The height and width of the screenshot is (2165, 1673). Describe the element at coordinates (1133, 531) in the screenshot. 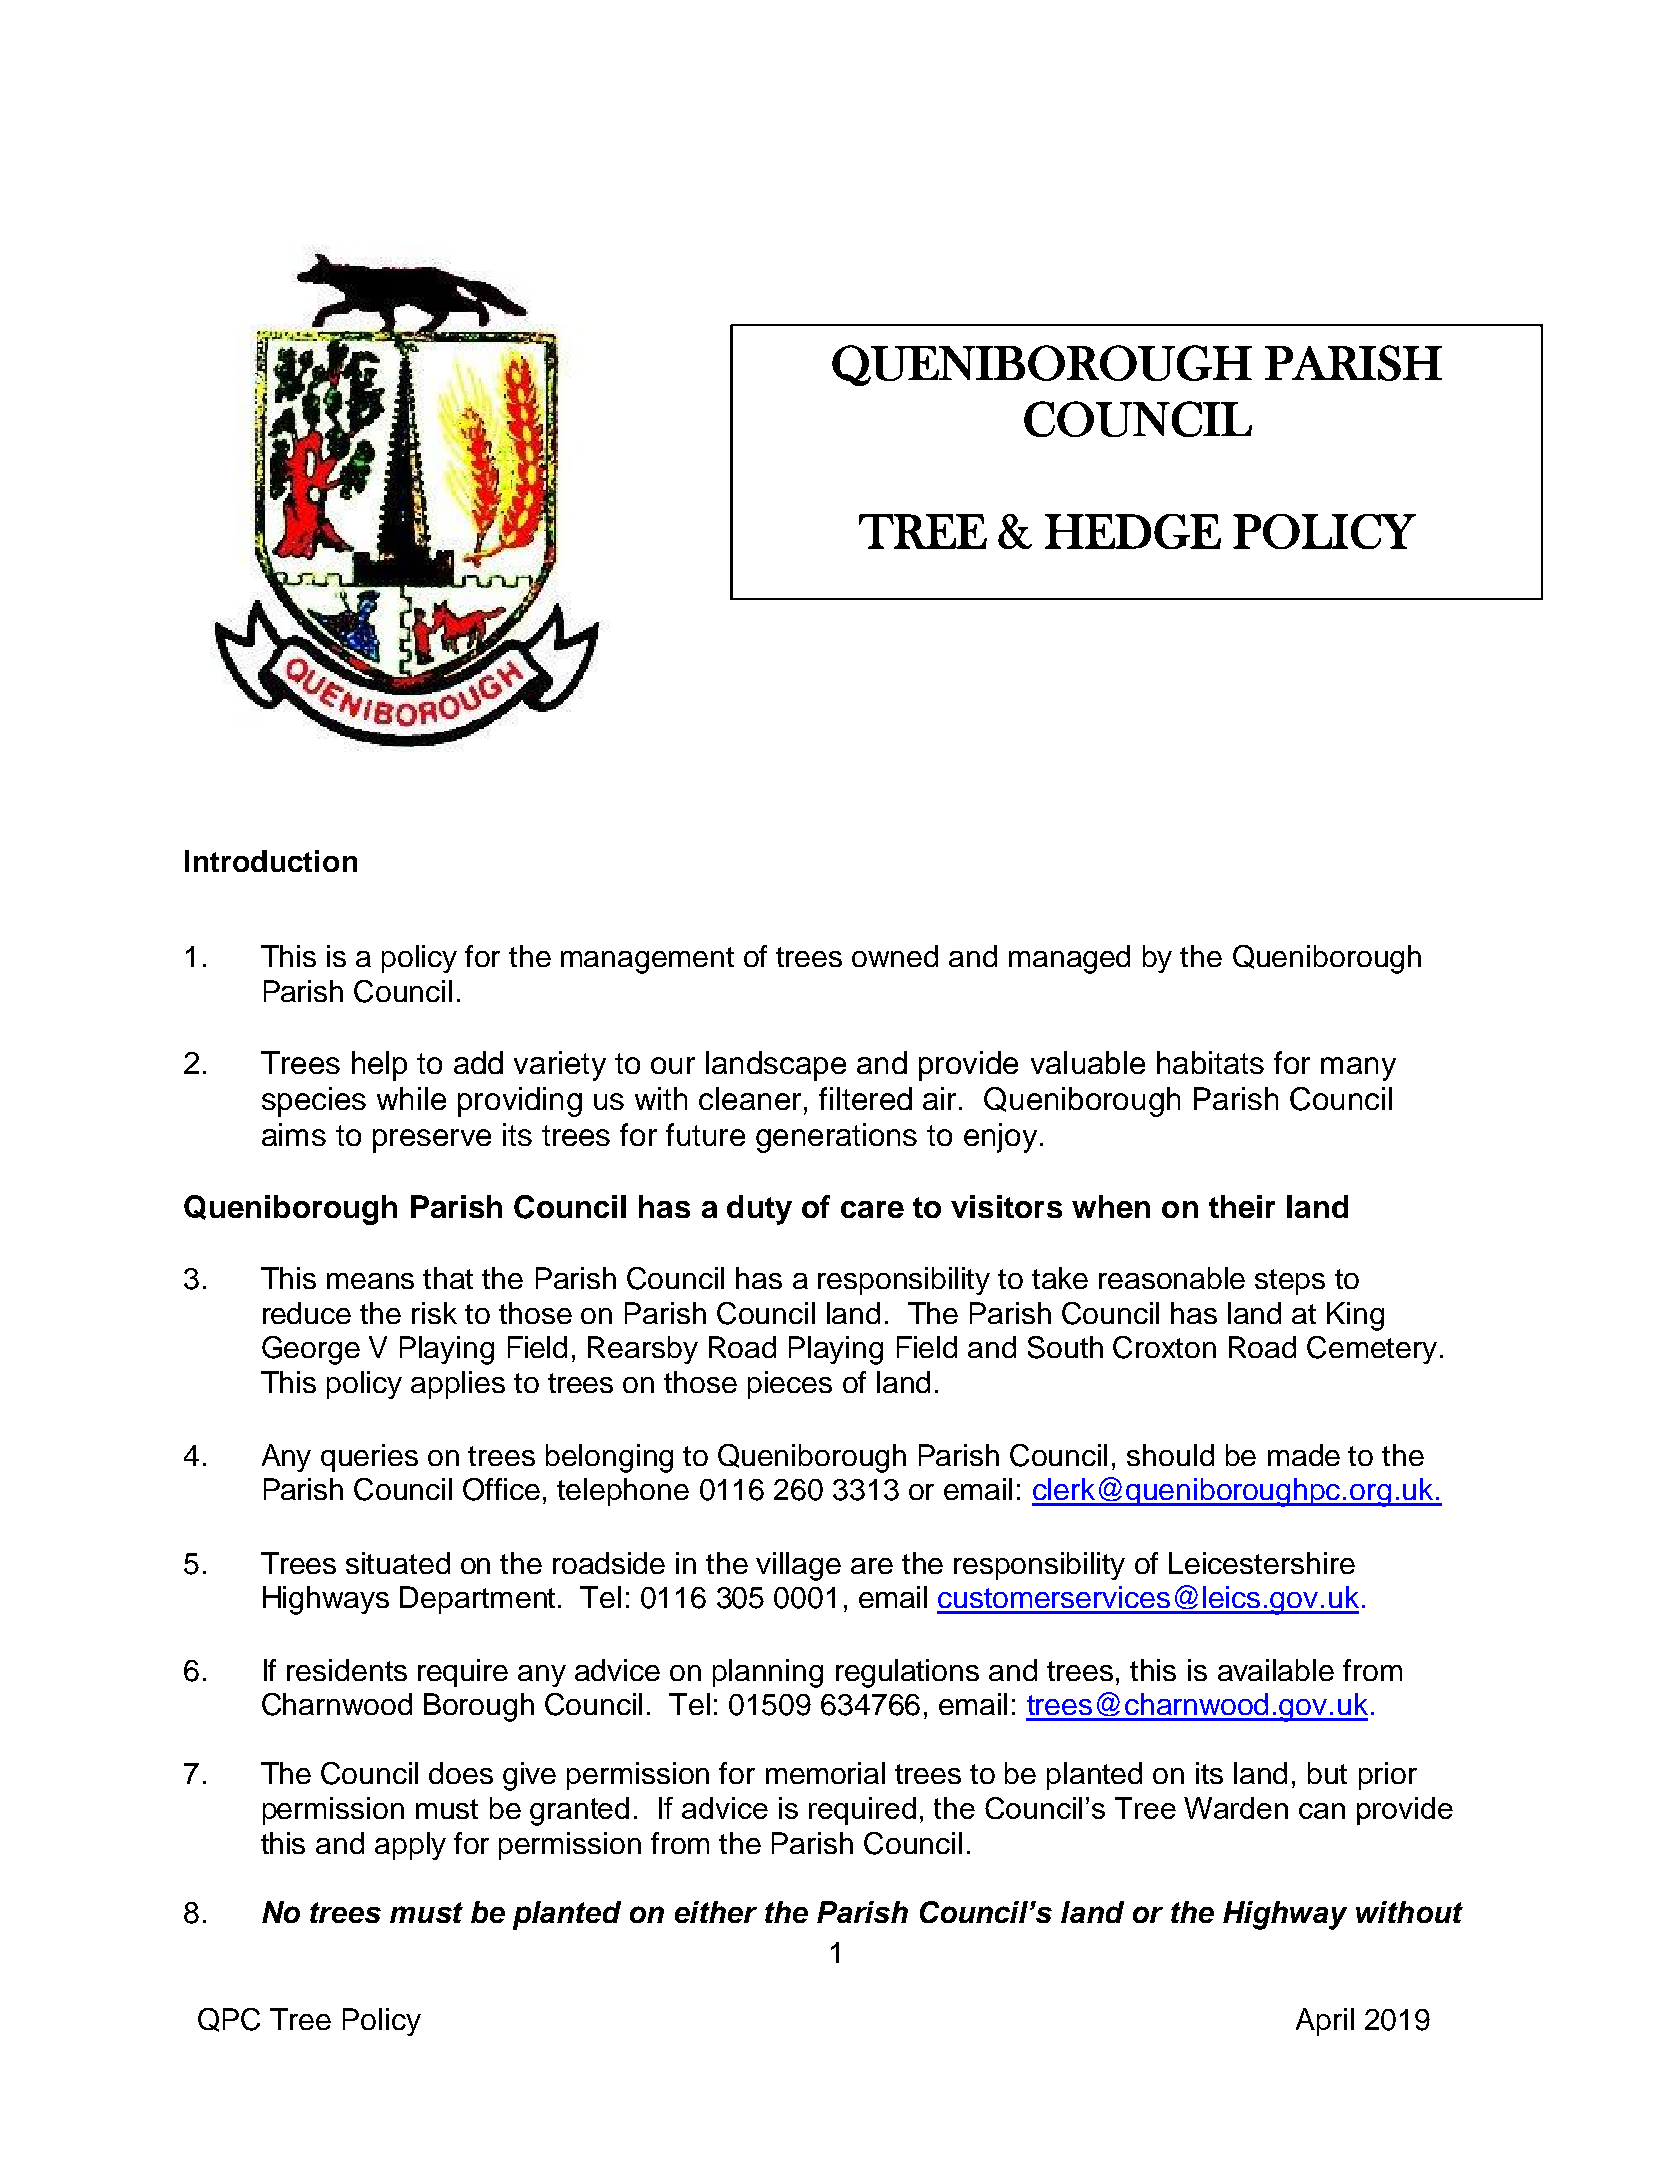

I see `HEDGE` at that location.
